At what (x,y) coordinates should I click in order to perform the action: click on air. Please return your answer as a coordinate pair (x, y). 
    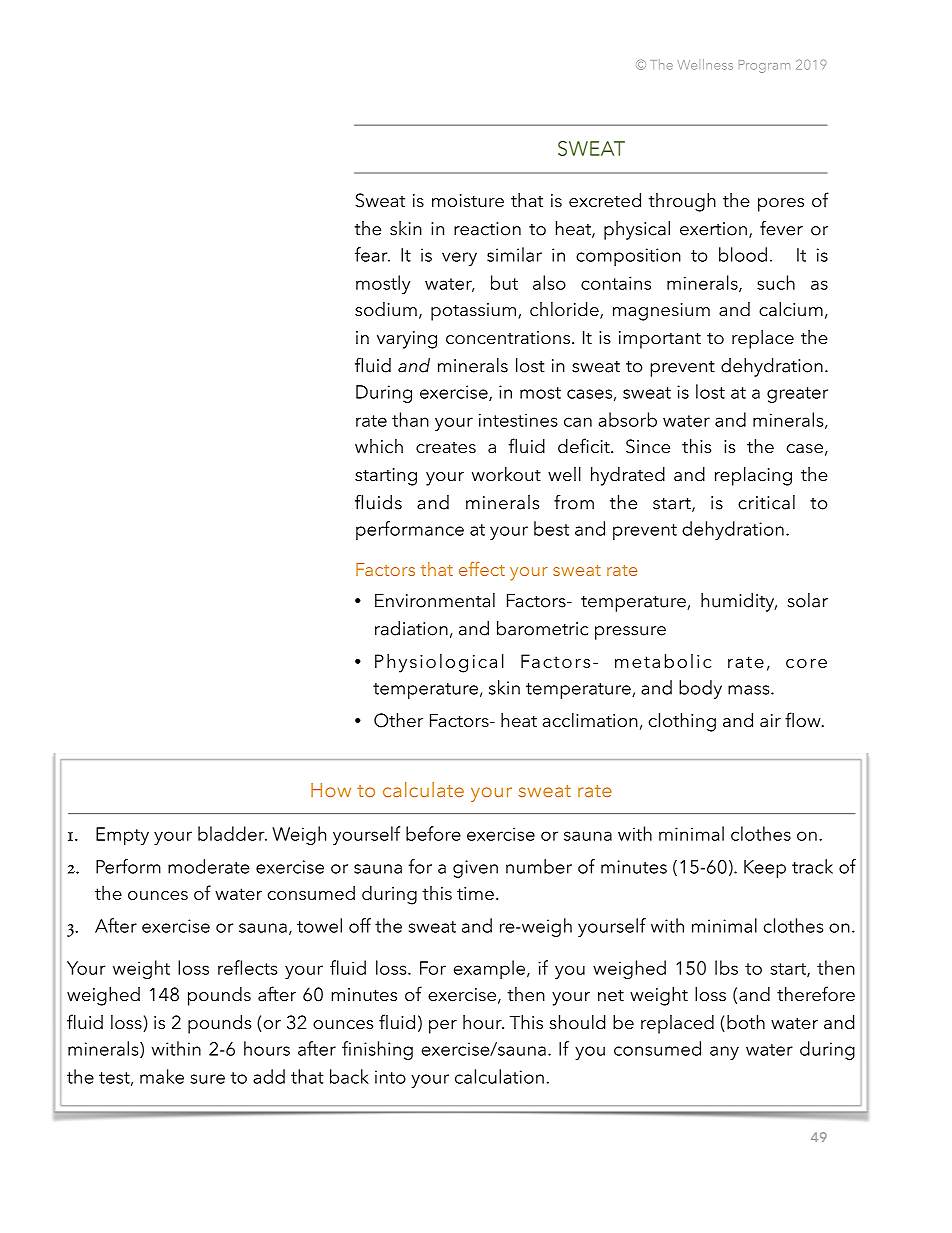
    Looking at the image, I should click on (770, 721).
